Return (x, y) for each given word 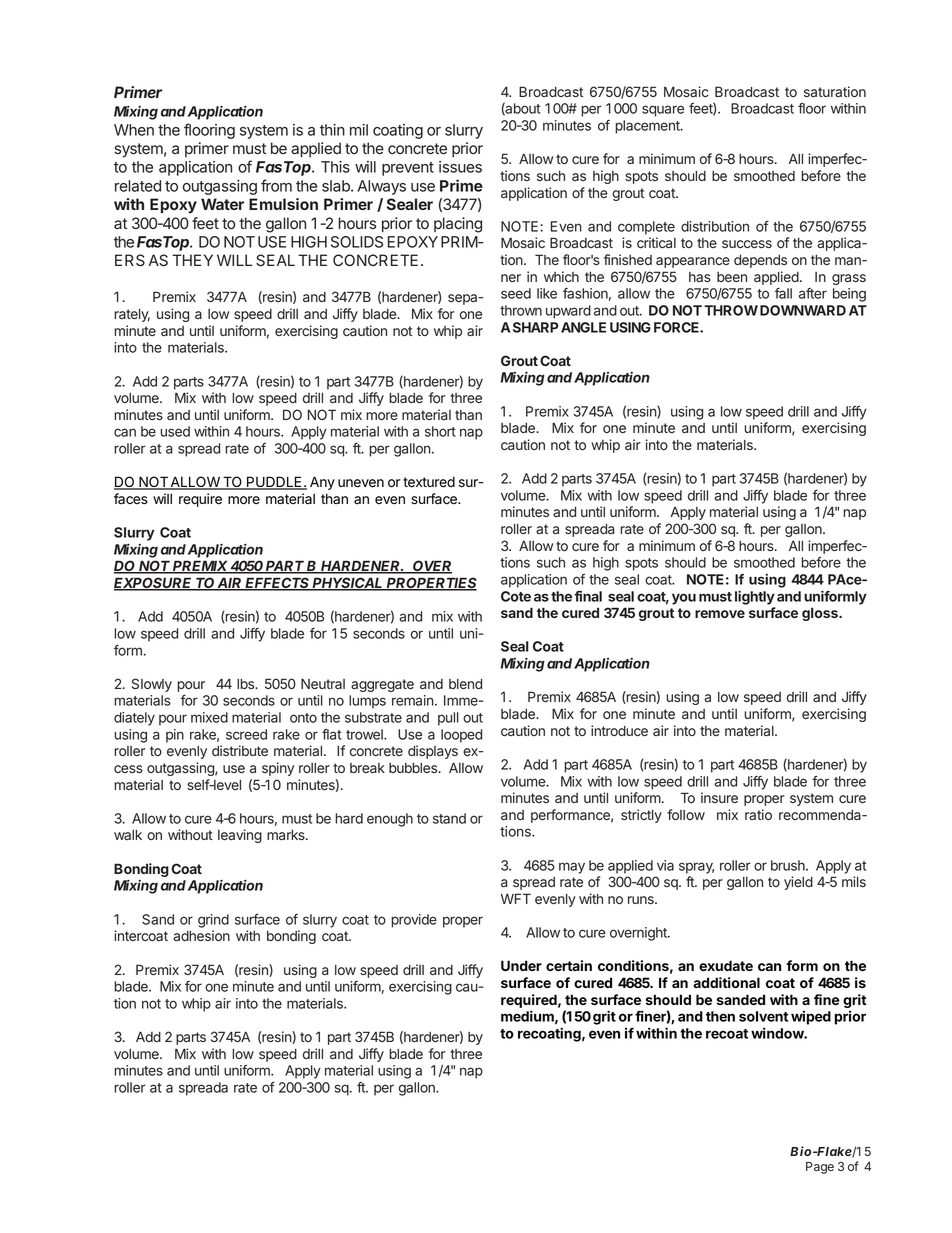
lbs (247, 683)
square (663, 111)
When (134, 130)
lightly (755, 598)
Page (820, 1168)
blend (465, 684)
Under (521, 965)
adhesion (201, 935)
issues (460, 167)
